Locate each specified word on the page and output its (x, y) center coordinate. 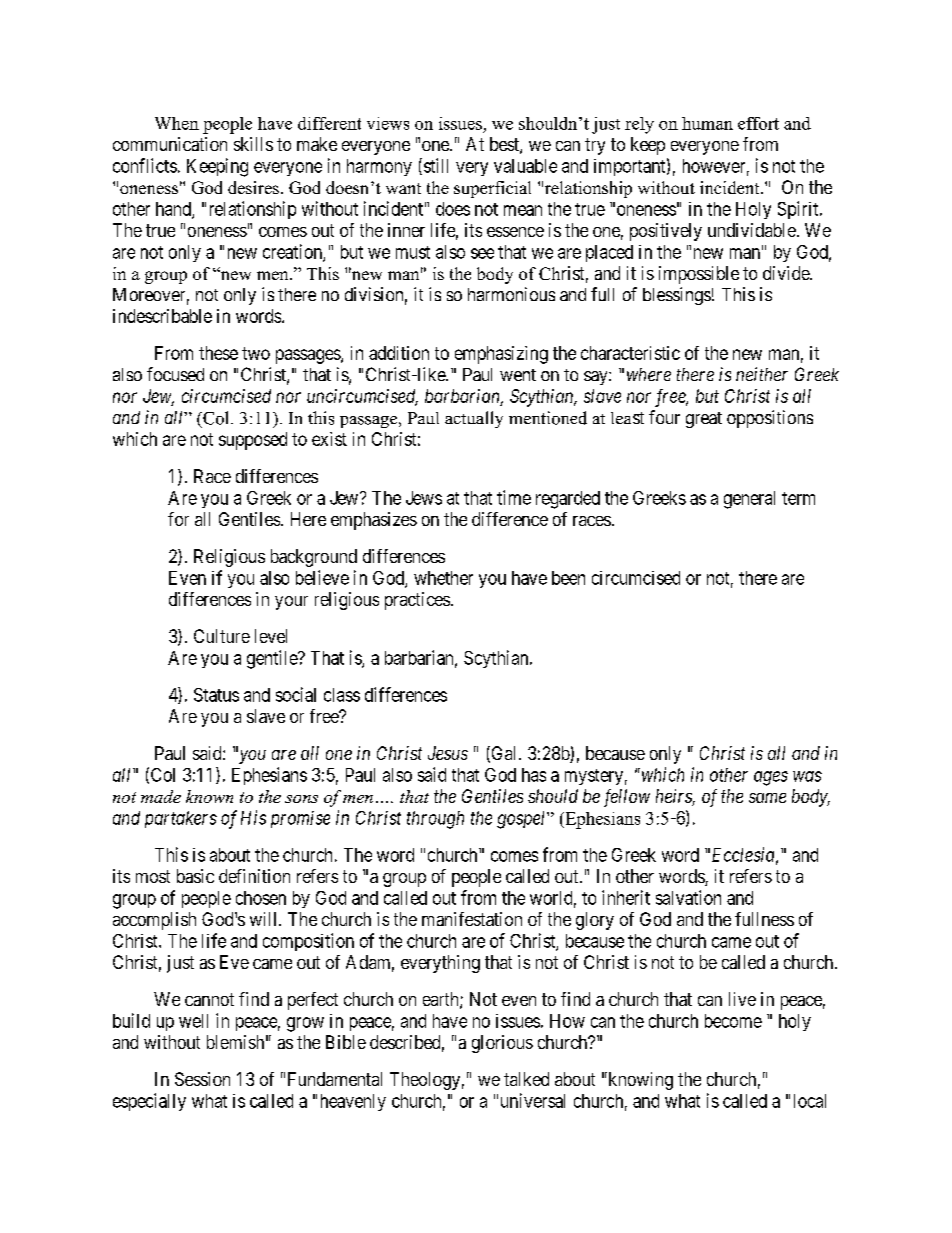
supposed (253, 441)
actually (474, 419)
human (707, 123)
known (209, 796)
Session (202, 1079)
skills (253, 144)
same (767, 798)
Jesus (448, 753)
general (749, 500)
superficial (492, 189)
